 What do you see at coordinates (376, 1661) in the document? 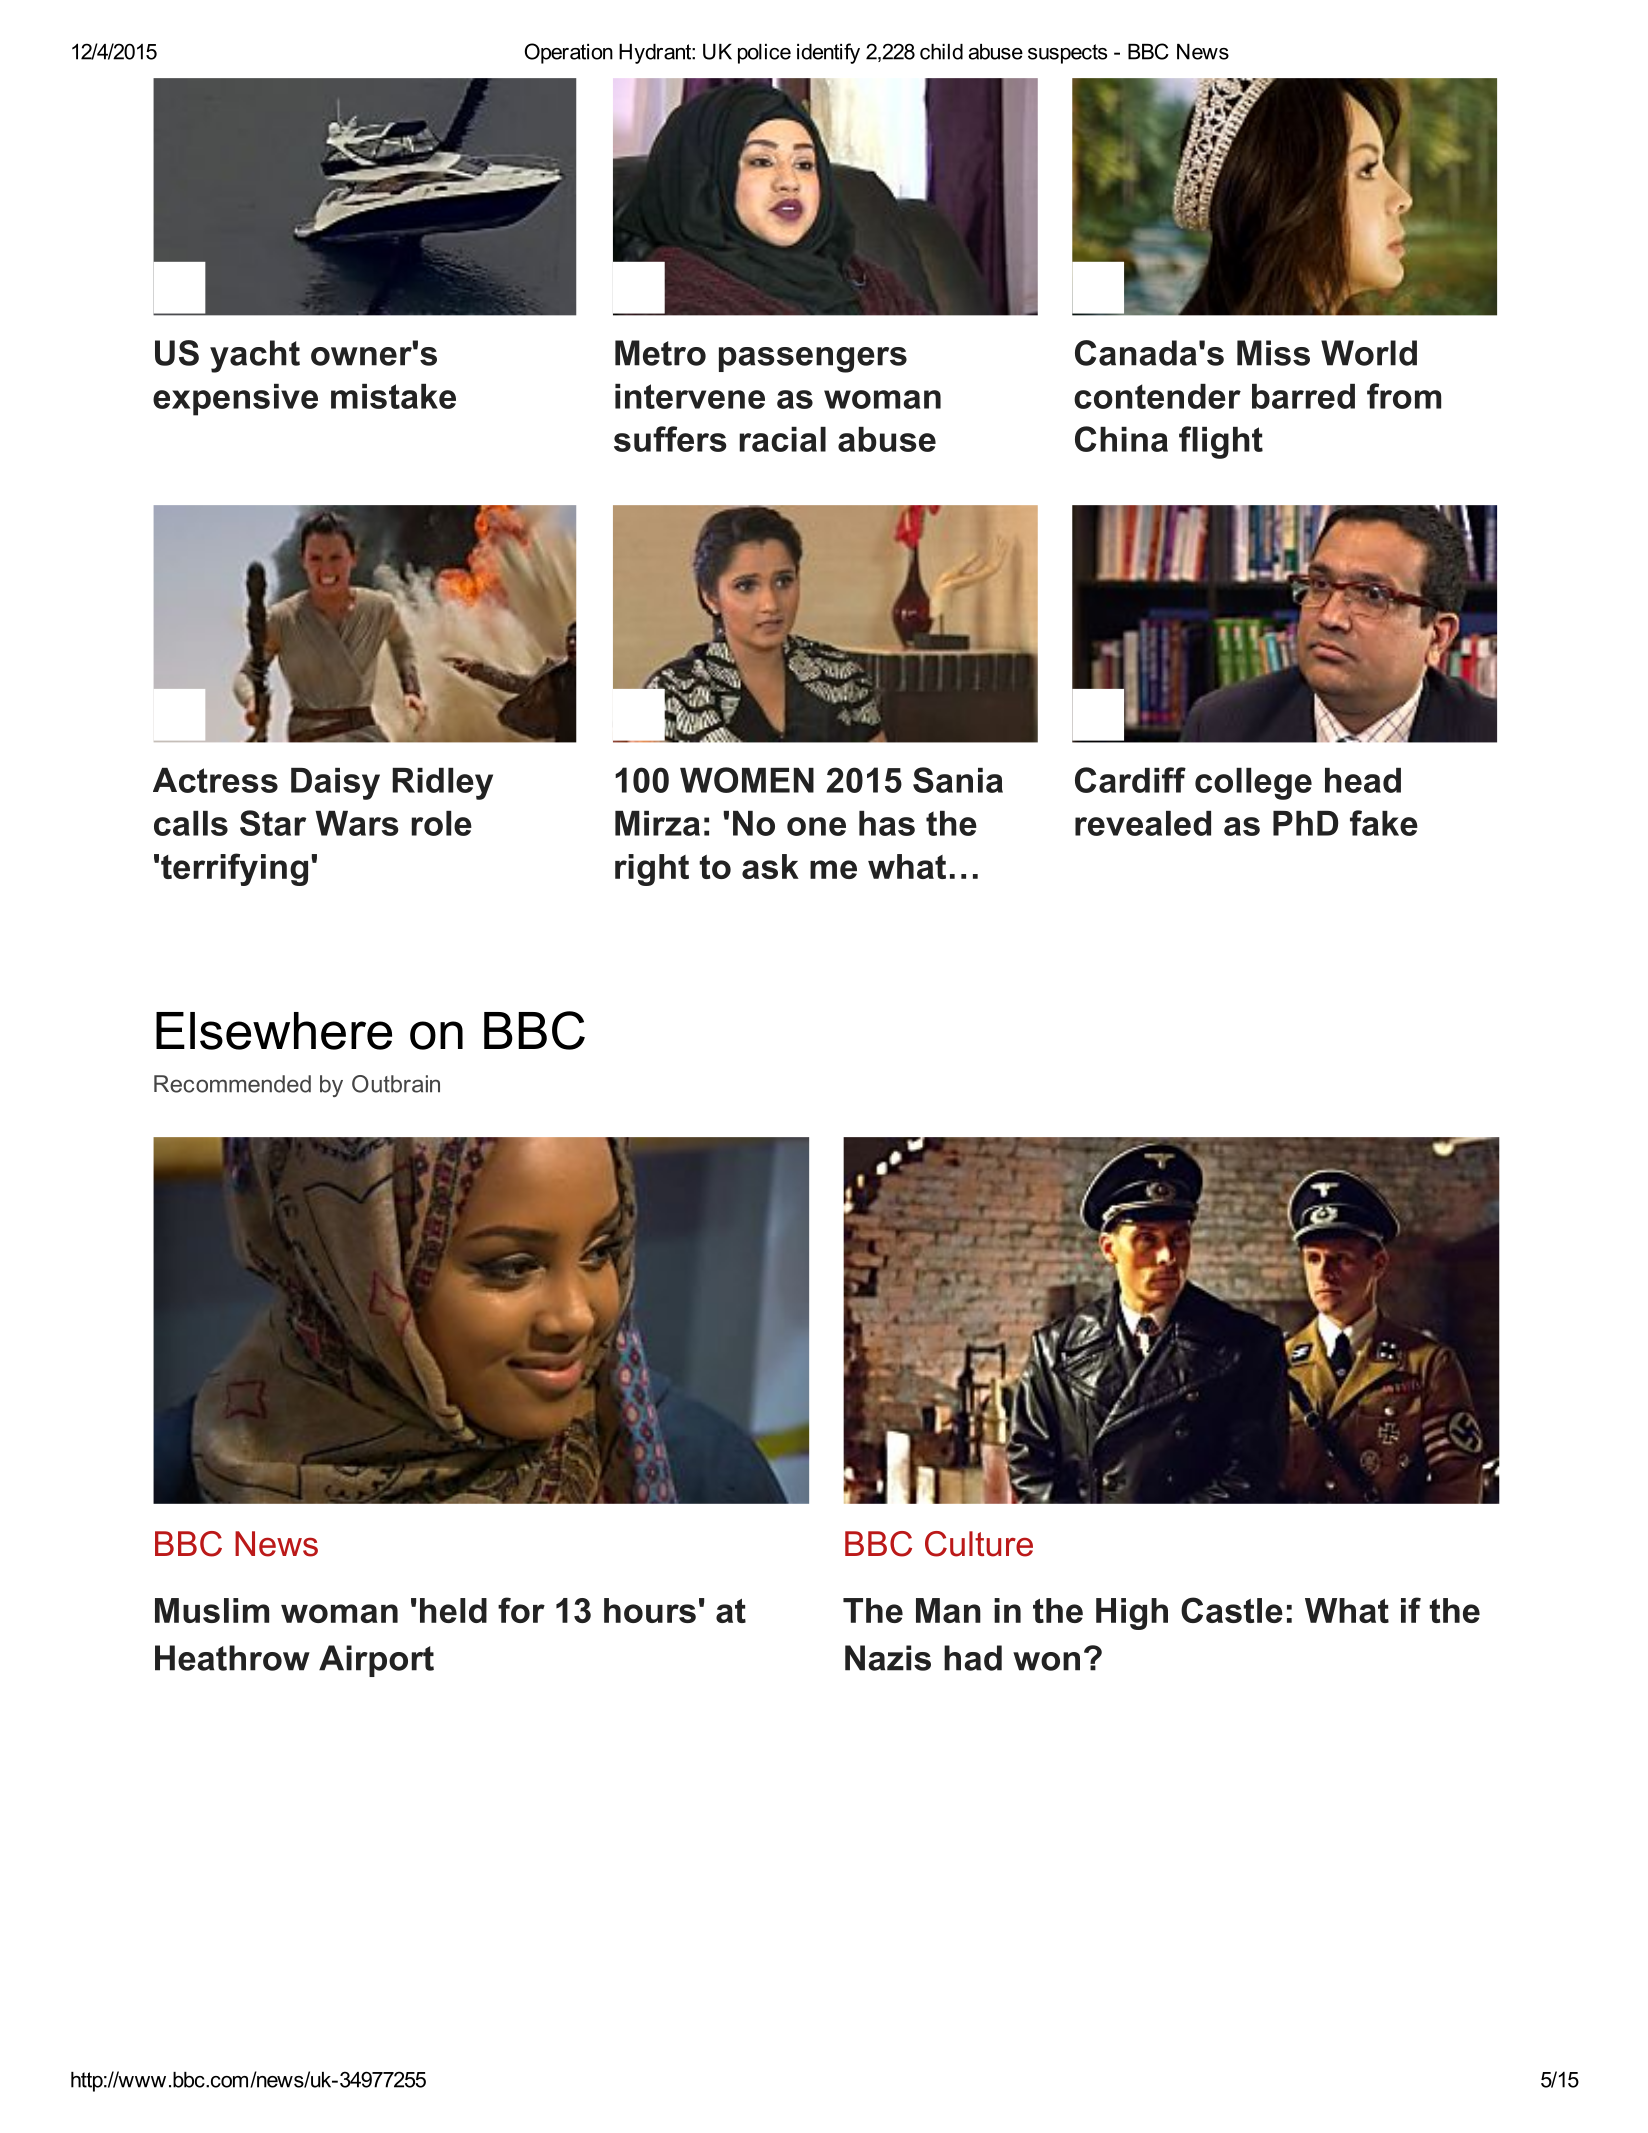
I see `Airport` at bounding box center [376, 1661].
